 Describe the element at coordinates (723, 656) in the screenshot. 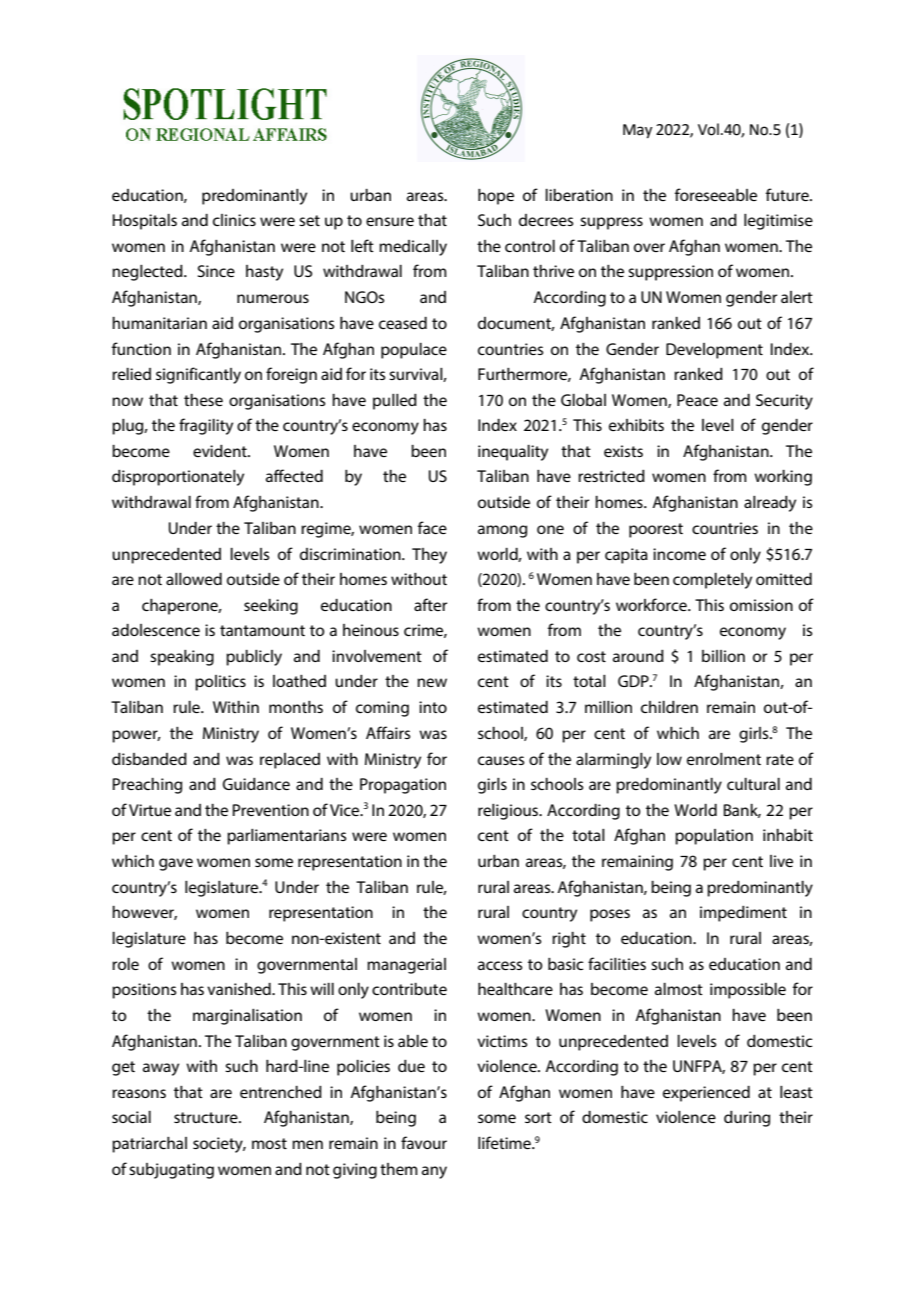

I see `billion` at that location.
